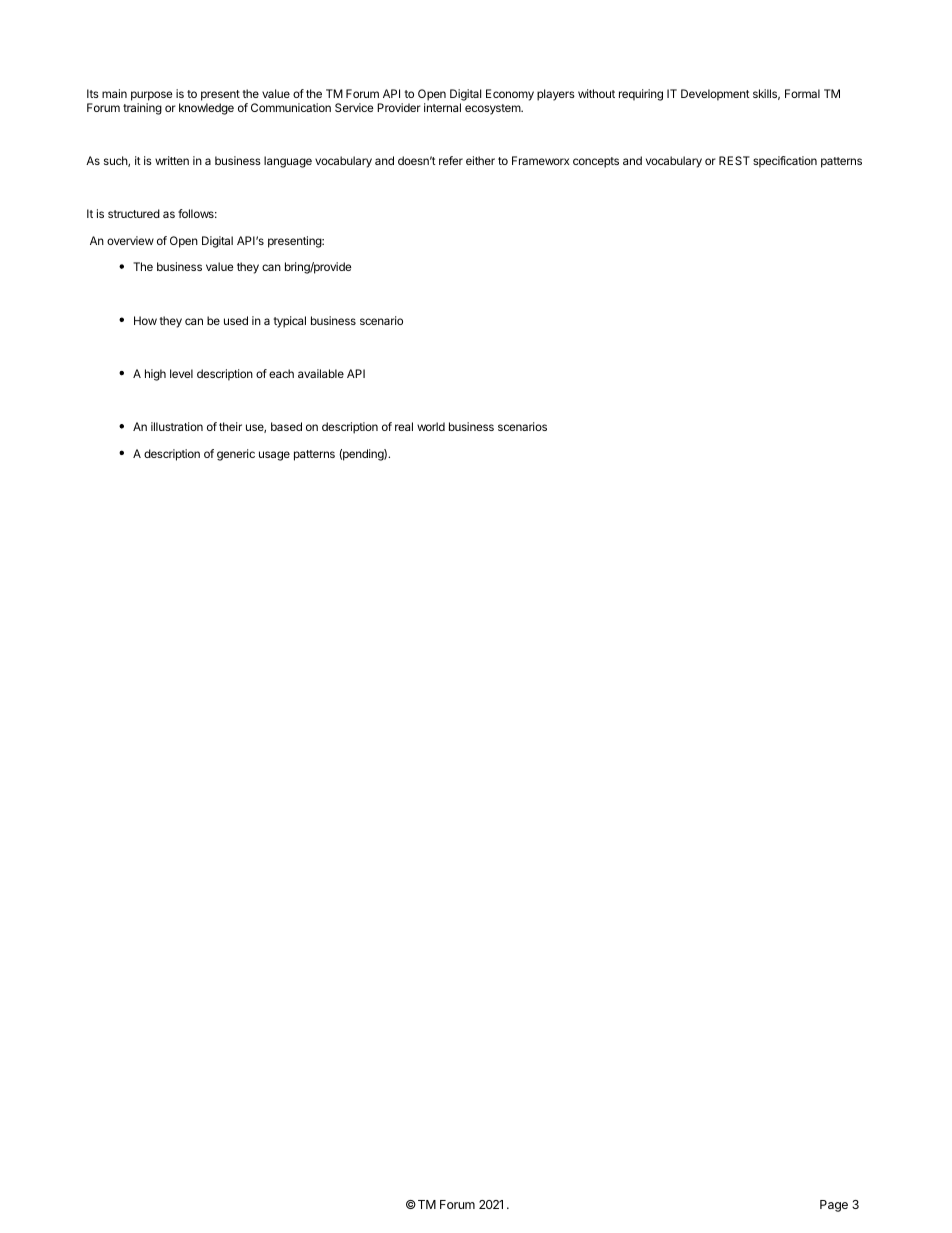  Describe the element at coordinates (442, 107) in the screenshot. I see `internal` at that location.
